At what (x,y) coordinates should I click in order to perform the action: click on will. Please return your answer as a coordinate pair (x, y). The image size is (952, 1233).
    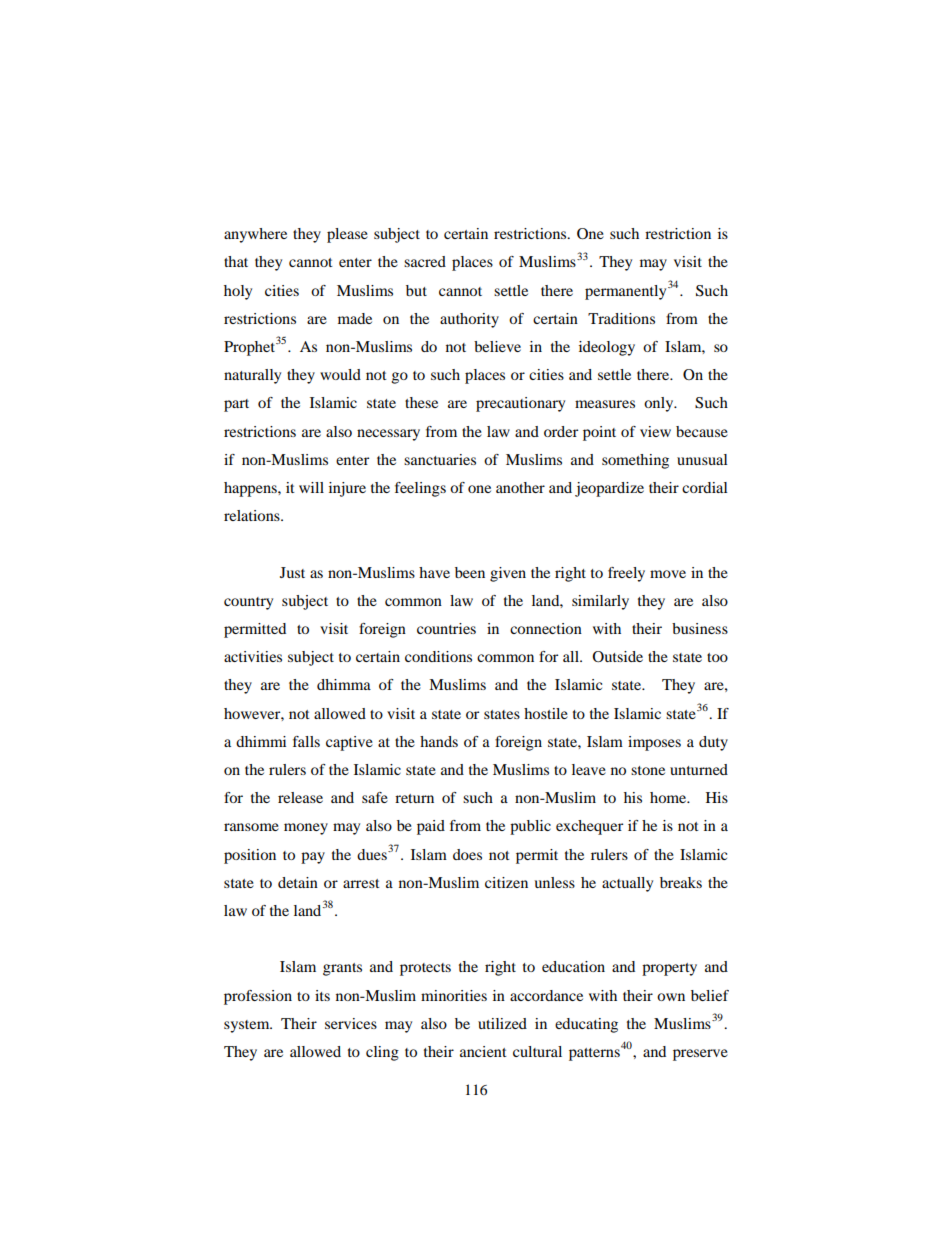
    Looking at the image, I should click on (311, 487).
